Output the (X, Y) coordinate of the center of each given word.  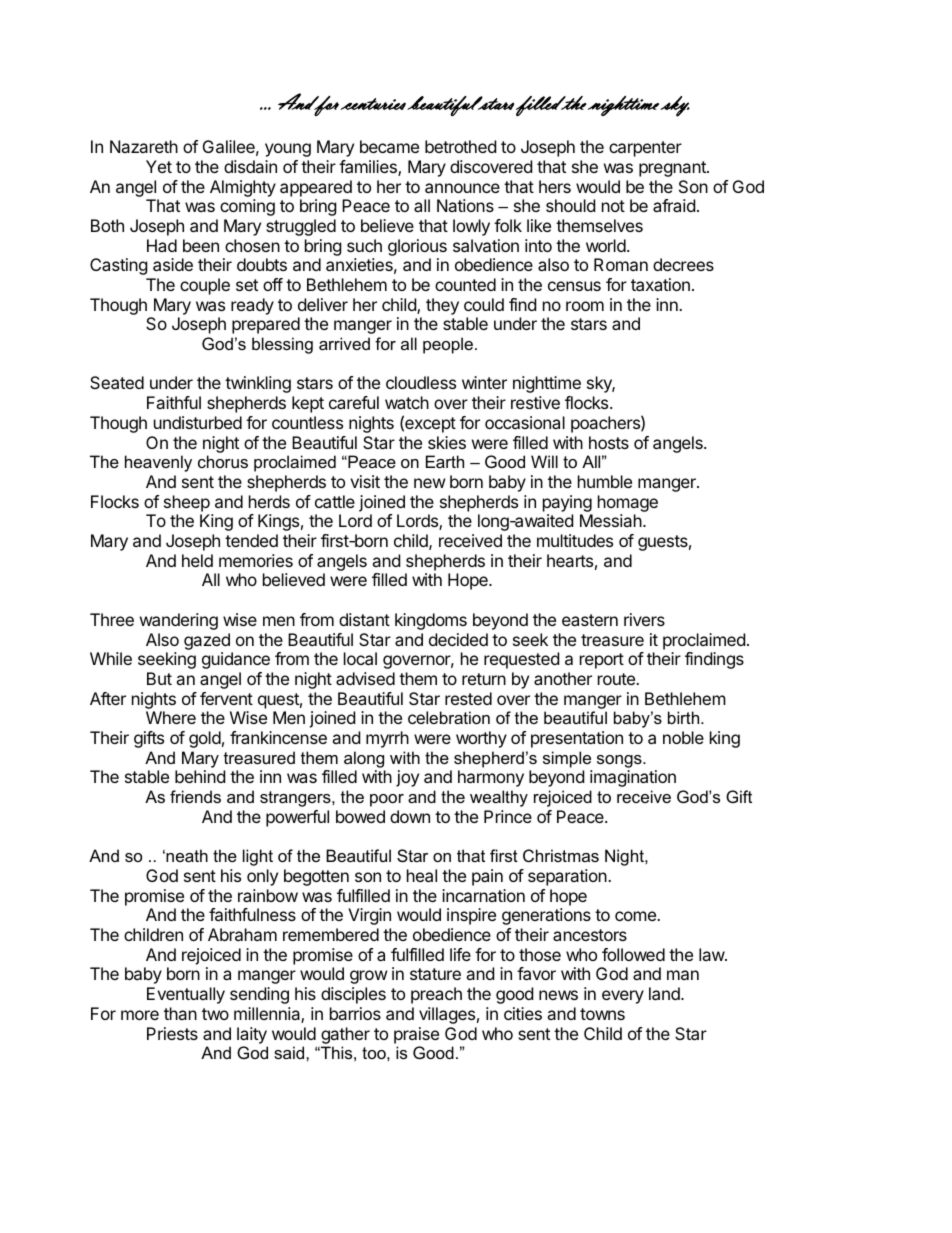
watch (407, 402)
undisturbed (198, 422)
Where (171, 717)
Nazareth (144, 146)
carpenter (645, 149)
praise (416, 1035)
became (389, 146)
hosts (609, 442)
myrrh (387, 739)
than (180, 1013)
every (623, 997)
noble (683, 737)
